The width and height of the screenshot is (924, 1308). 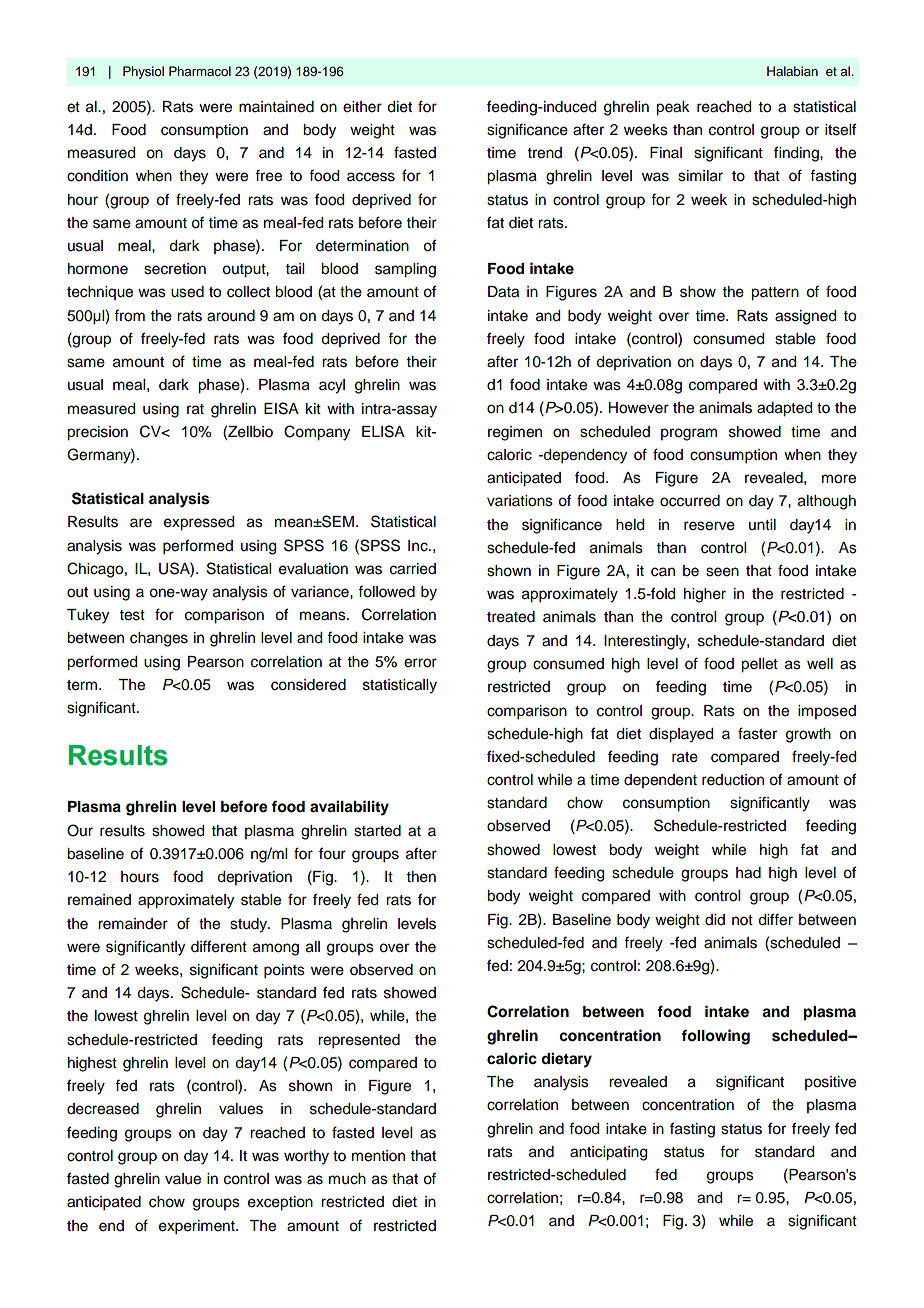 I want to click on pellet, so click(x=759, y=665).
